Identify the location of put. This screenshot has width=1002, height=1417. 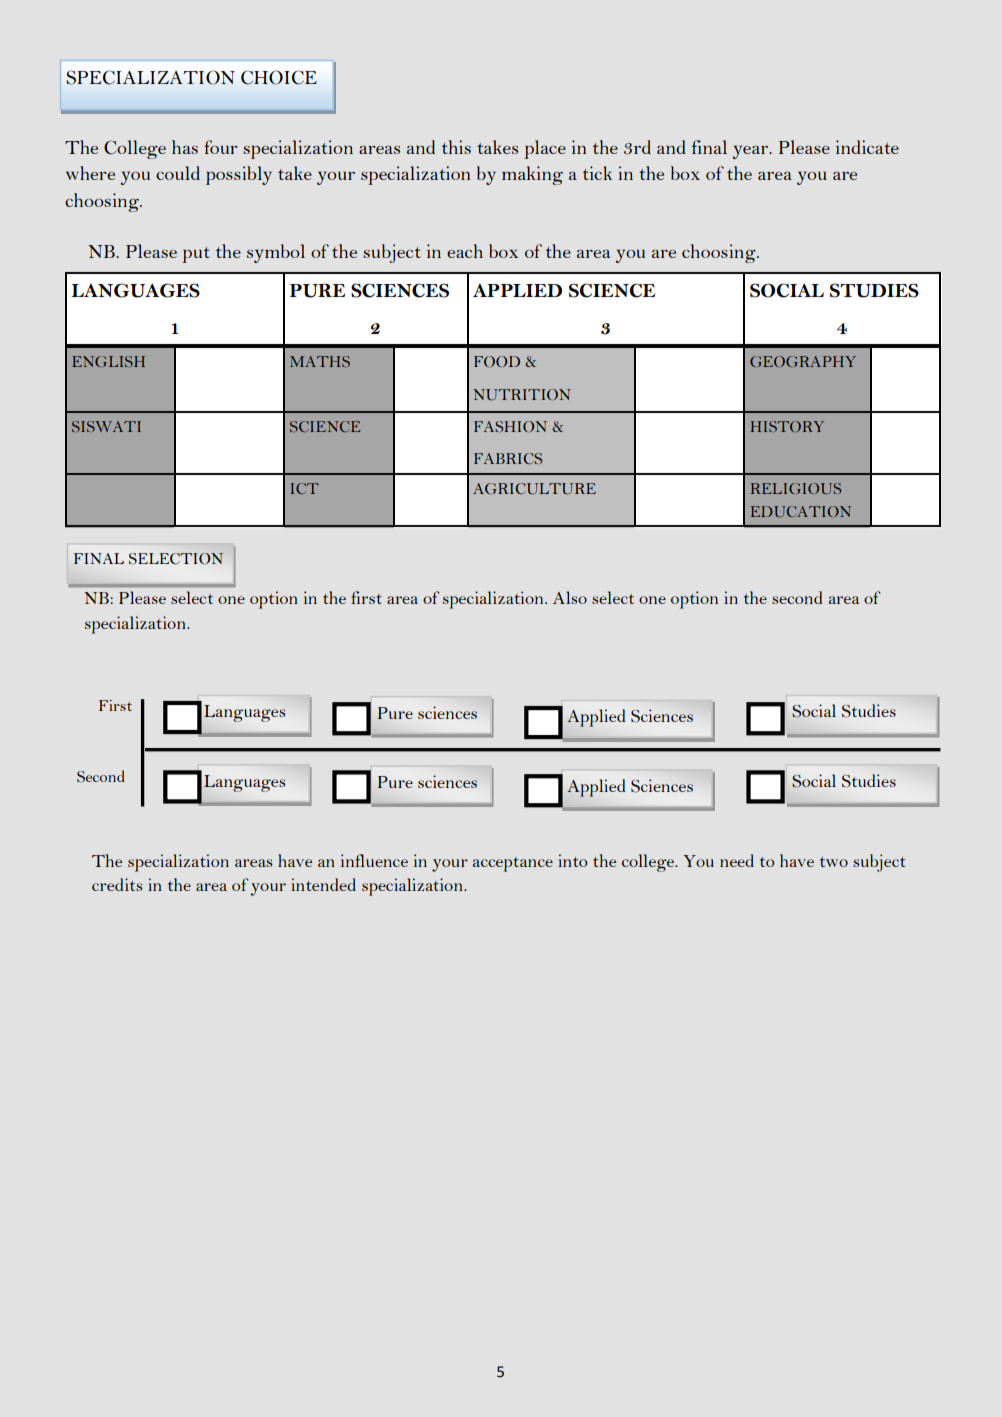
(196, 255).
